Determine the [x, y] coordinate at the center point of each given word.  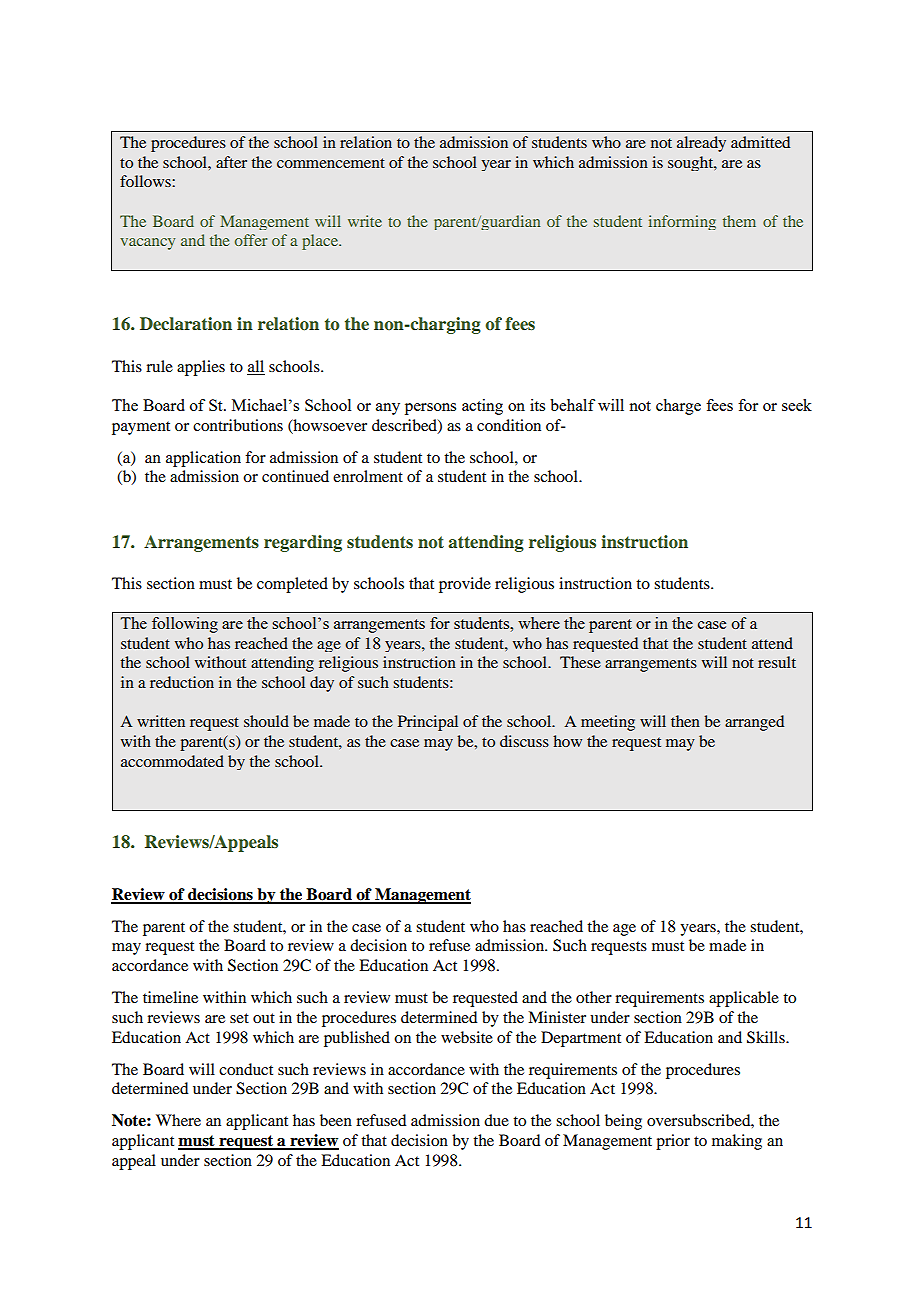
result [777, 662]
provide [465, 585]
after [231, 162]
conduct [246, 1069]
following [185, 625]
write [365, 221]
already [701, 144]
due [496, 1120]
